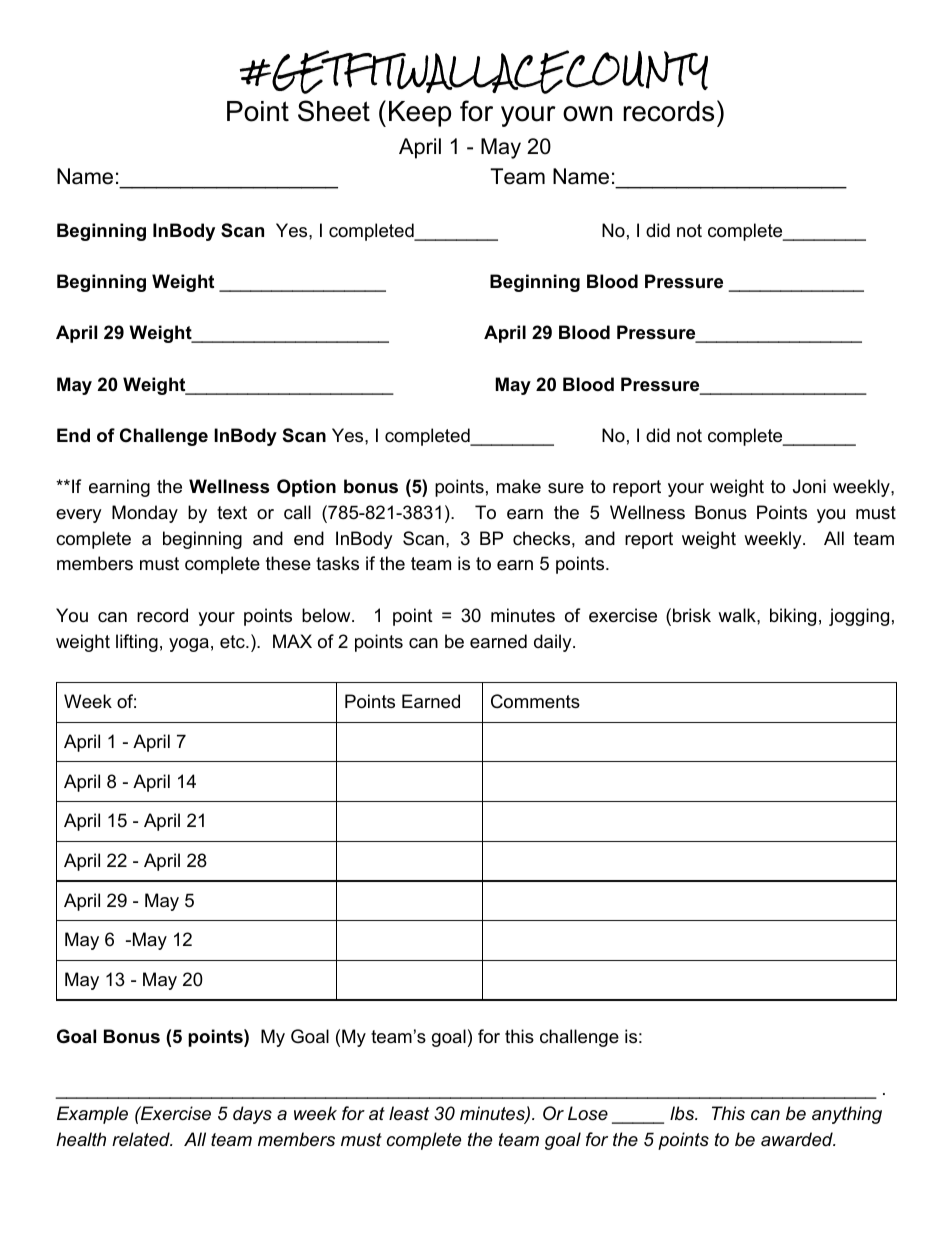  Describe the element at coordinates (409, 1113) in the page. I see `least` at that location.
